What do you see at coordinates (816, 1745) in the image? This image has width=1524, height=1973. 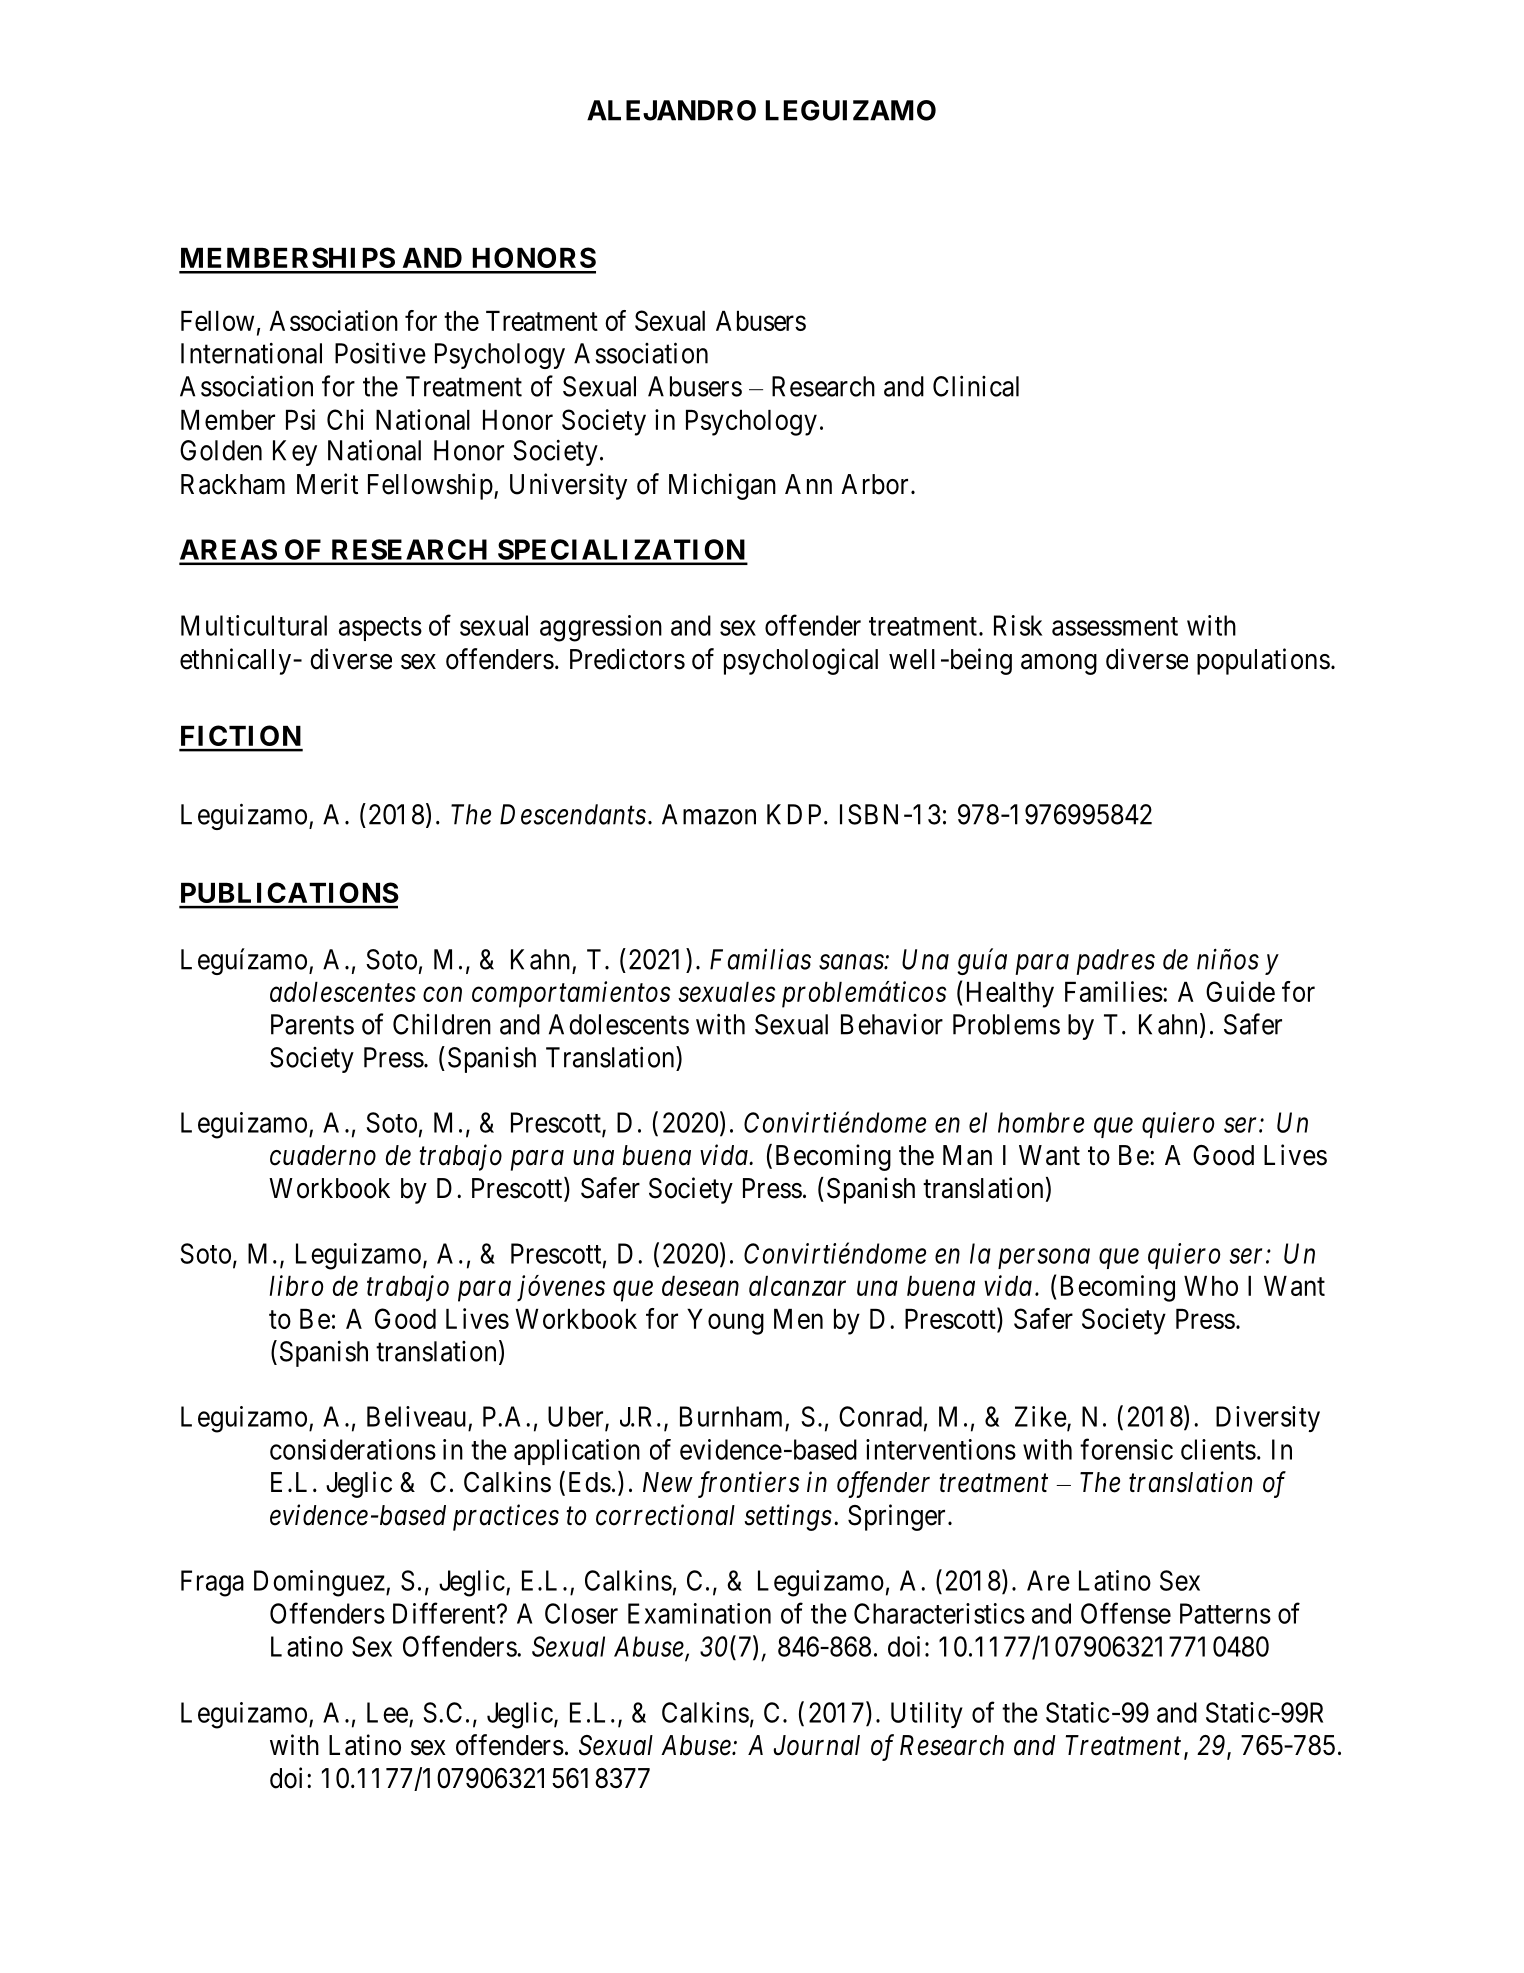 I see `Journal` at bounding box center [816, 1745].
